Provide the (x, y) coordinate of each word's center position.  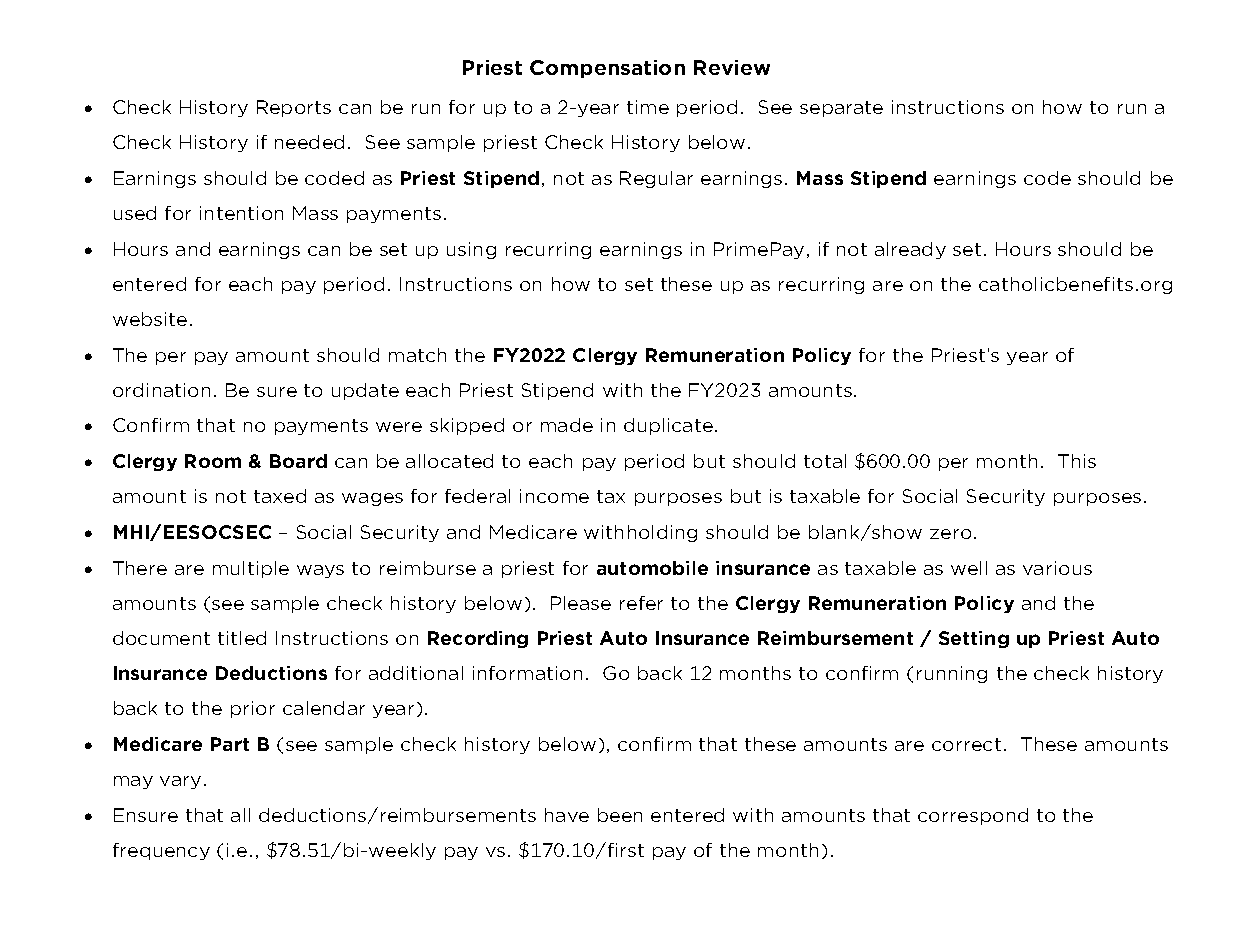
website (150, 319)
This (1077, 461)
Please (581, 603)
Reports (294, 108)
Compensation (607, 69)
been (620, 815)
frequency (161, 851)
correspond (973, 816)
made (567, 425)
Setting (974, 639)
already (910, 250)
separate (841, 109)
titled (242, 638)
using (471, 250)
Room (213, 461)
